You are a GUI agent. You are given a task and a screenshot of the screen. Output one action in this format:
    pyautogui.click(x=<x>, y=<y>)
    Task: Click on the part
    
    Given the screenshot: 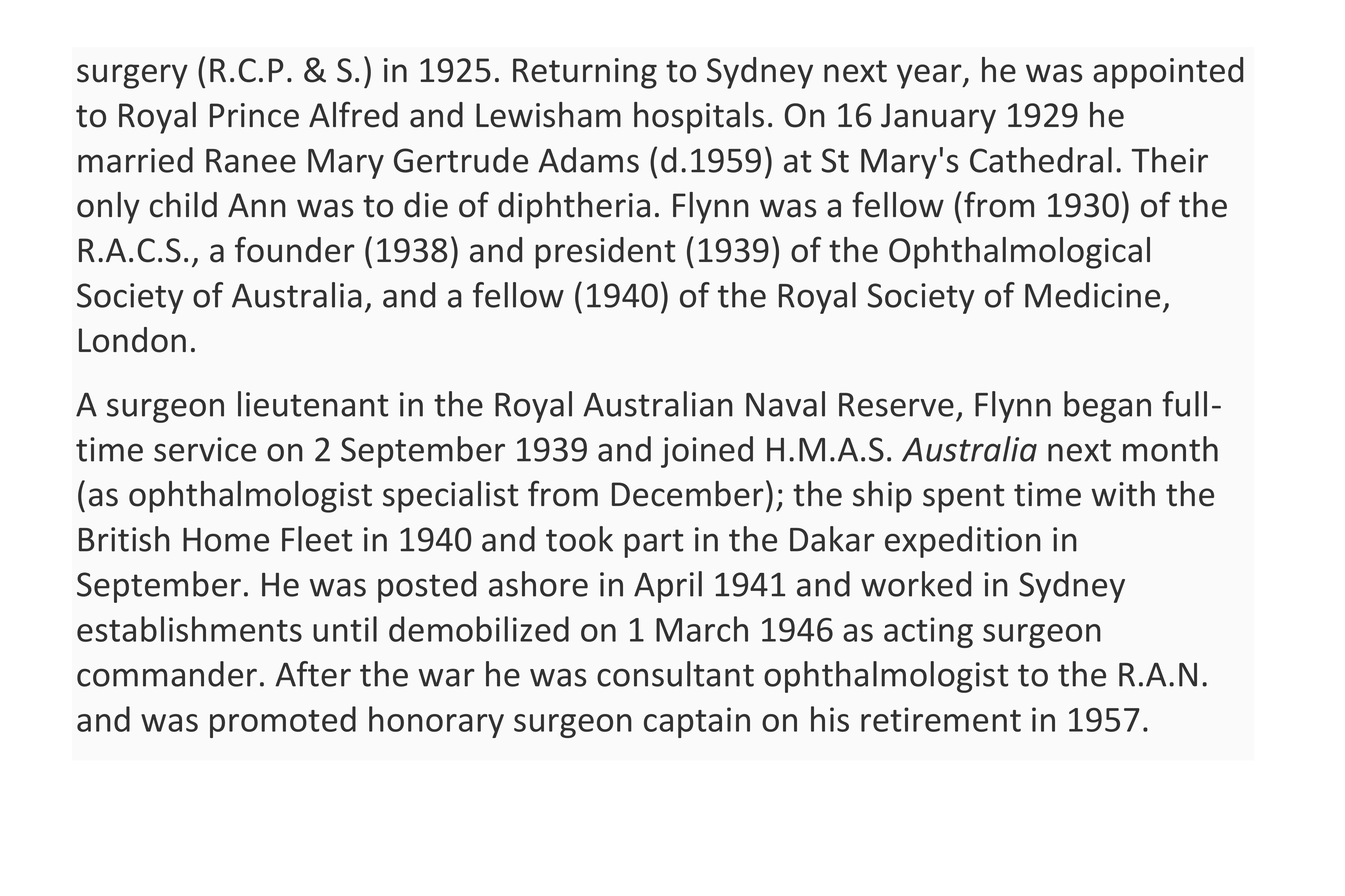 What is the action you would take?
    pyautogui.click(x=654, y=543)
